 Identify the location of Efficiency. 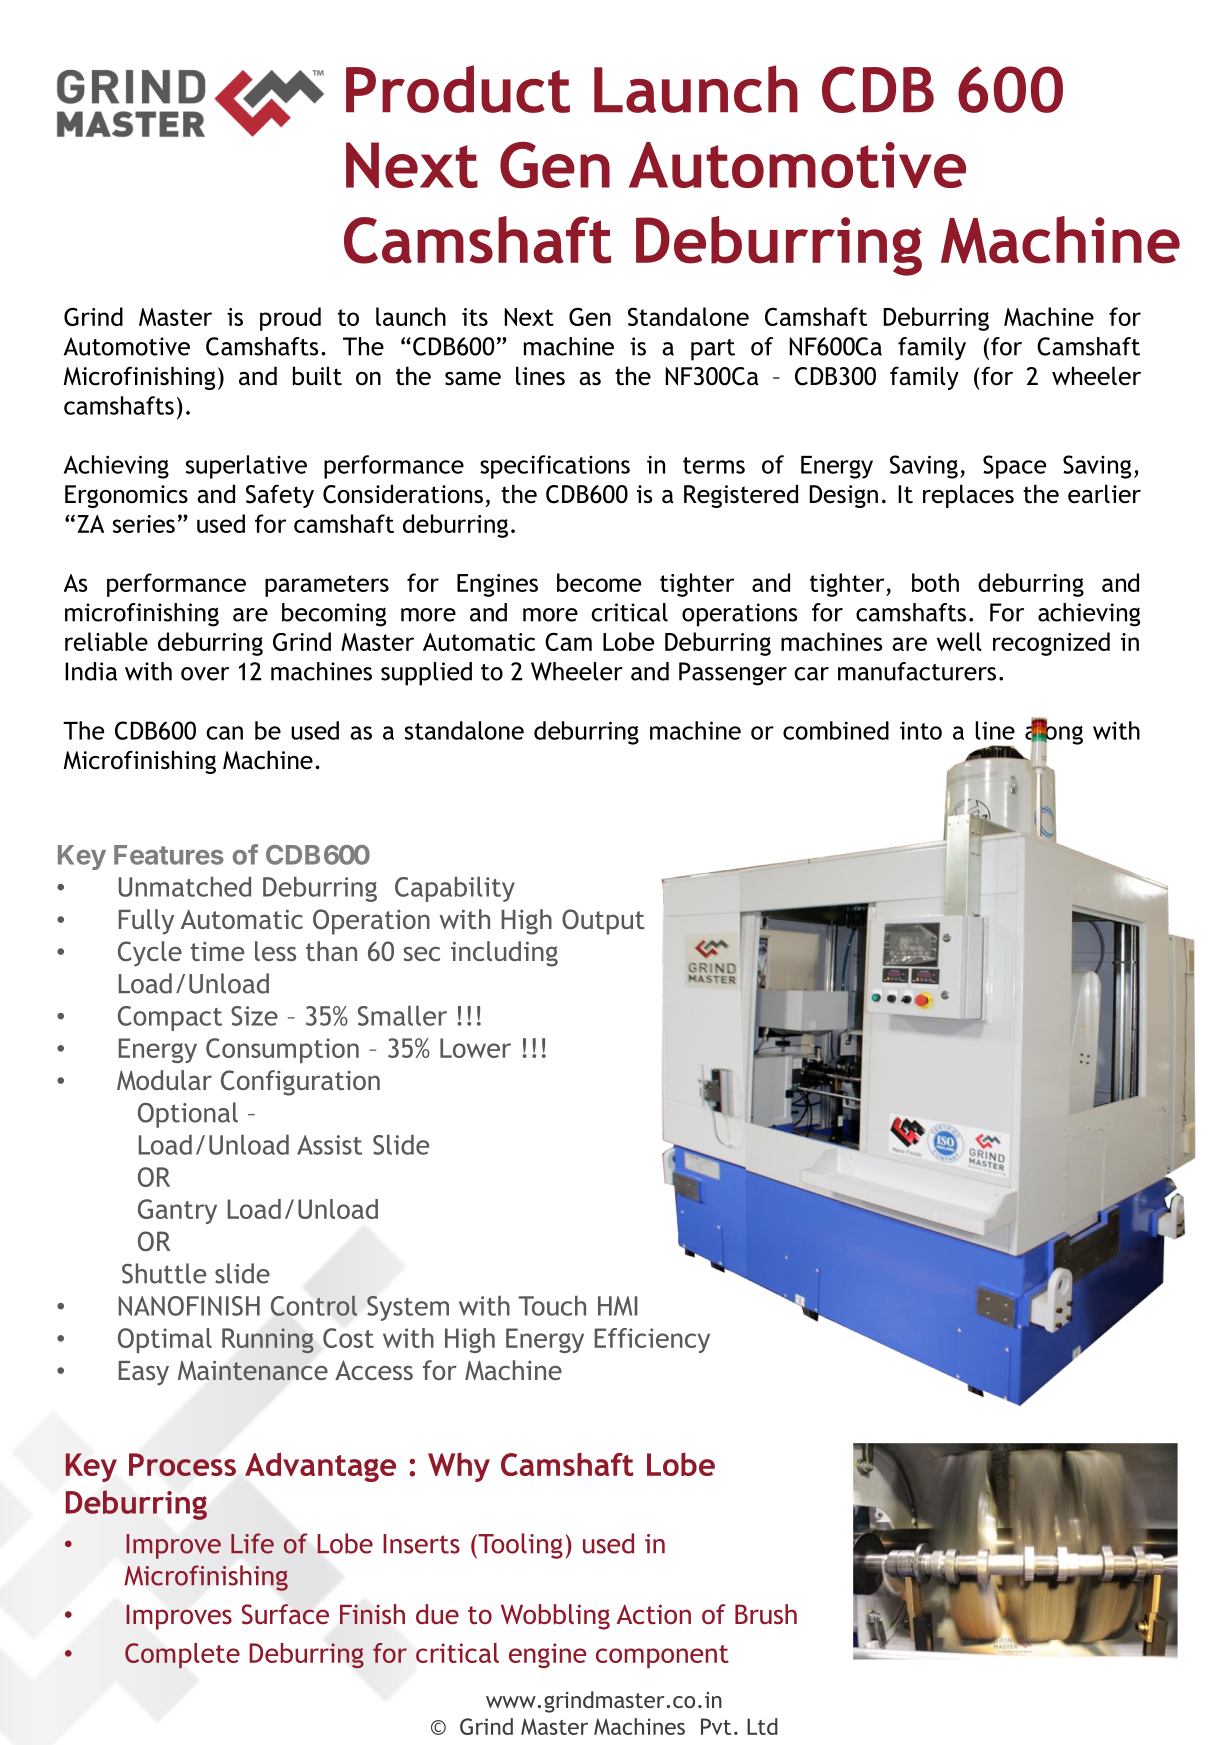
(652, 1340).
